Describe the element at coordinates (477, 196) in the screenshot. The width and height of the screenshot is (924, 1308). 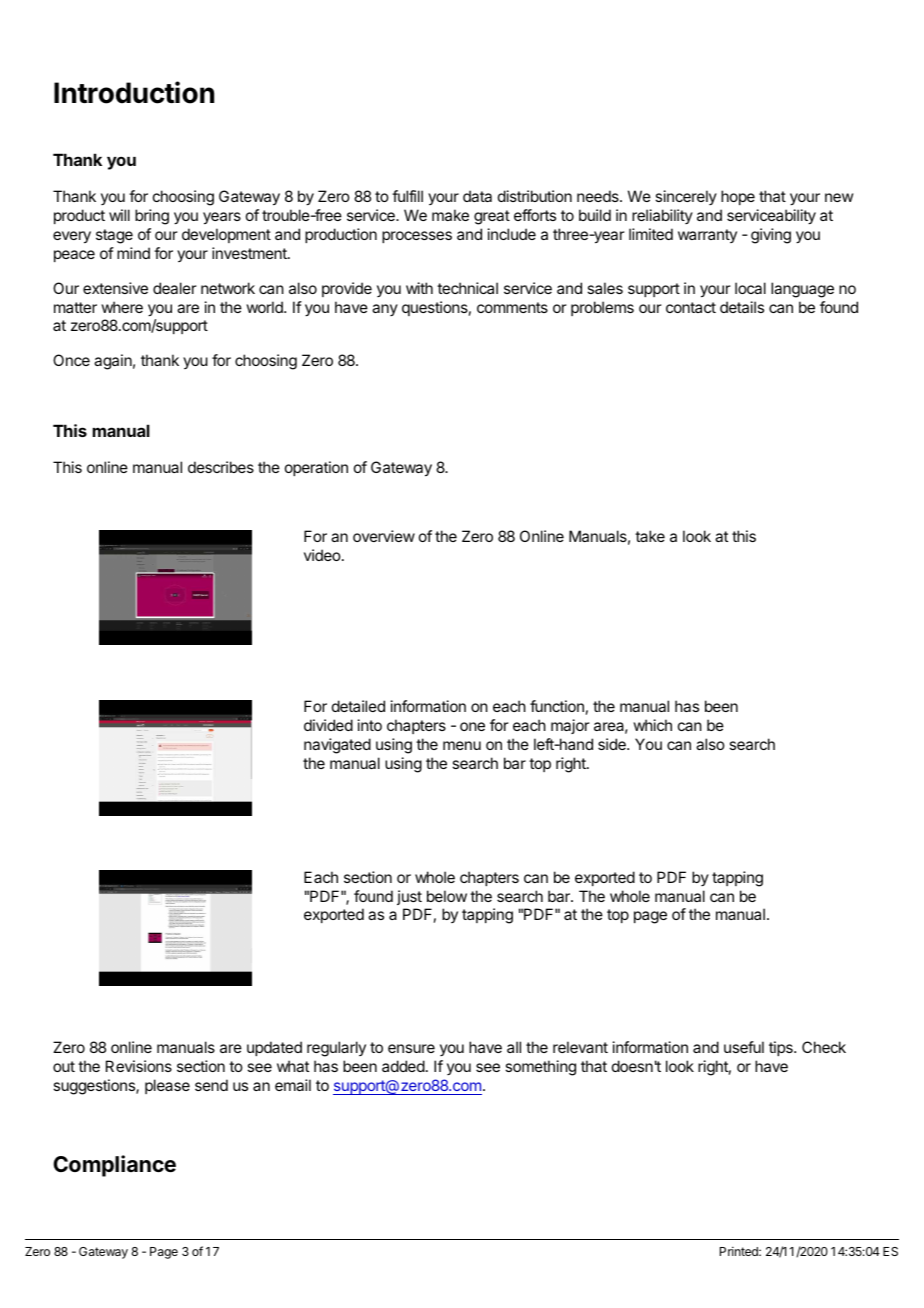
I see `data` at that location.
